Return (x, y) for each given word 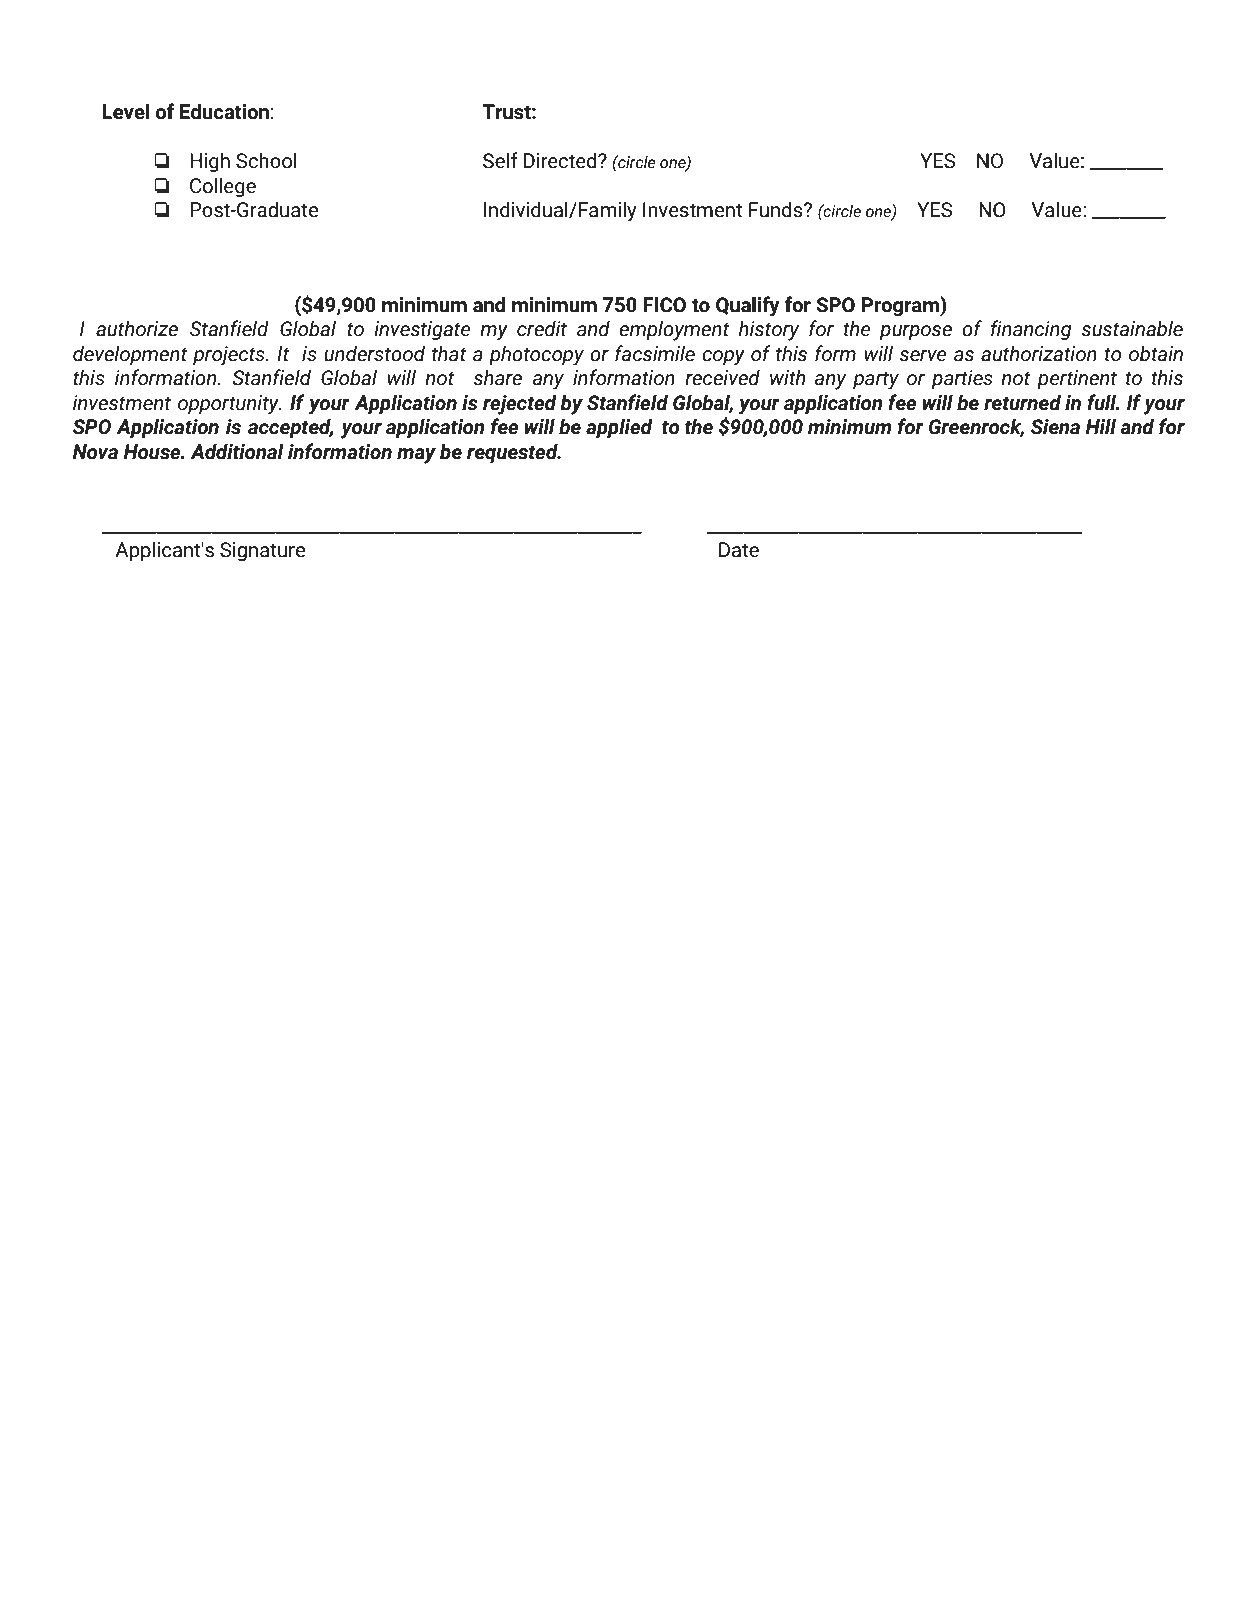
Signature (262, 551)
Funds (777, 209)
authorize (137, 328)
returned (1022, 402)
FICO (664, 305)
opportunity (229, 405)
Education (224, 111)
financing (1031, 330)
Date (739, 550)
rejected (520, 404)
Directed (561, 160)
